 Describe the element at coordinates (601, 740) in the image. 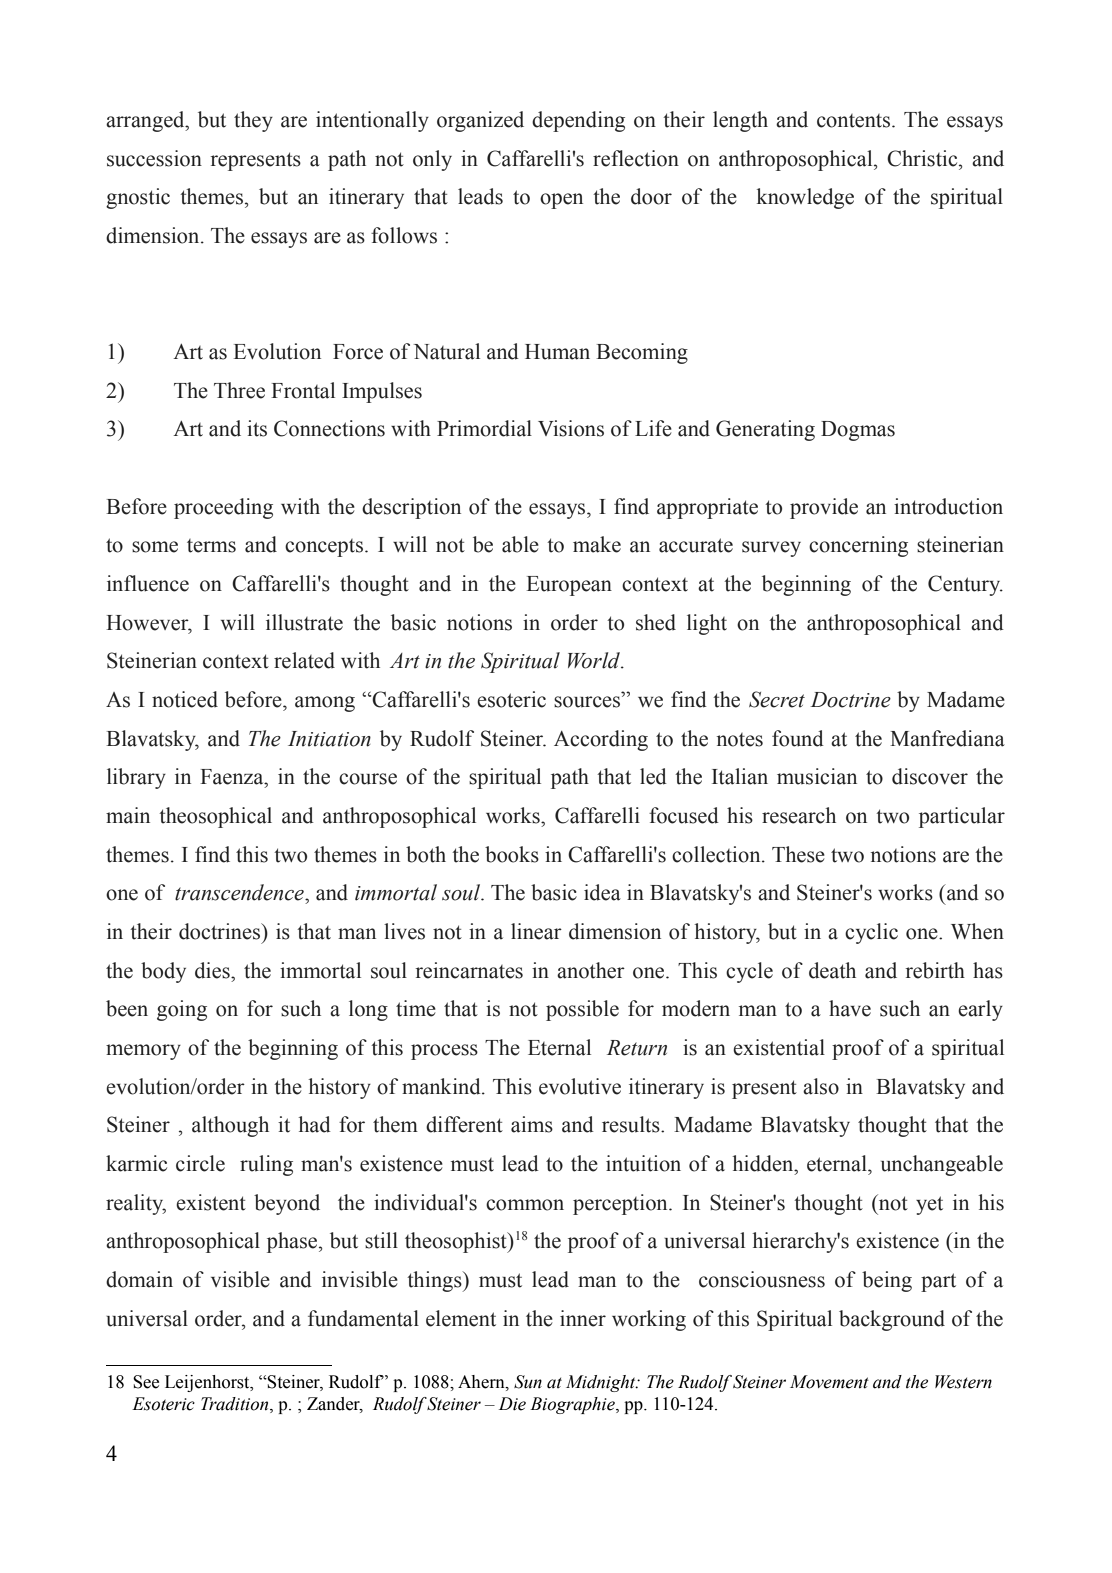

I see `According` at that location.
